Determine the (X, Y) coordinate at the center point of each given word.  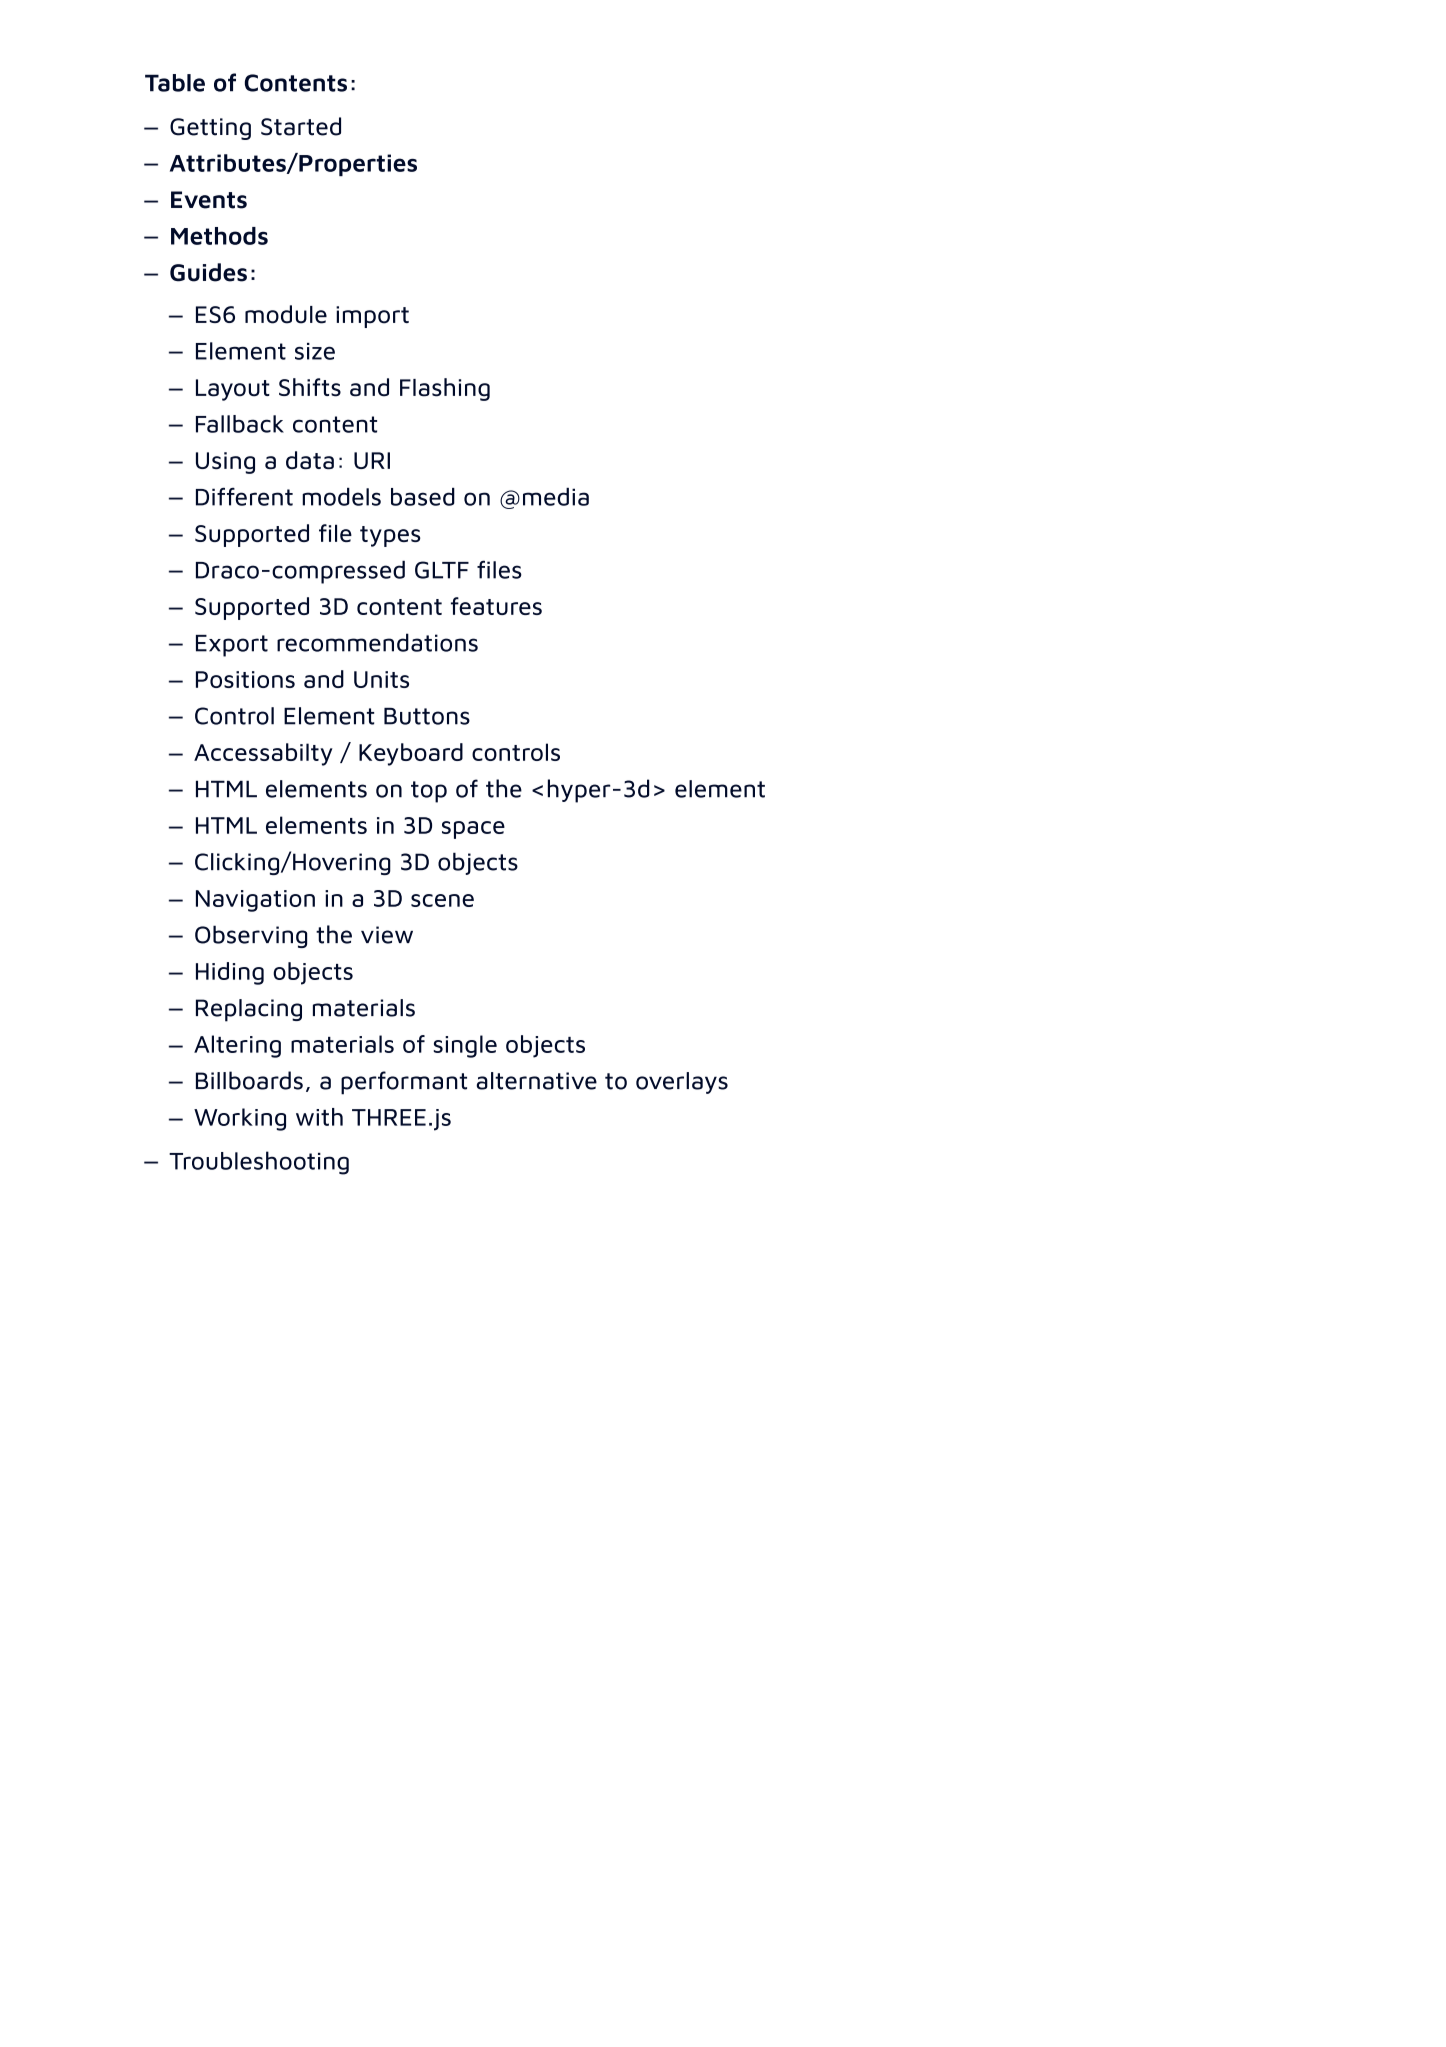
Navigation (255, 901)
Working (240, 1119)
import (372, 317)
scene (442, 900)
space (473, 830)
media (556, 497)
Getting (210, 129)
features (496, 606)
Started (301, 126)
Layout (233, 390)
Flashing (445, 389)
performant (404, 1083)
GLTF (442, 570)
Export (232, 646)
